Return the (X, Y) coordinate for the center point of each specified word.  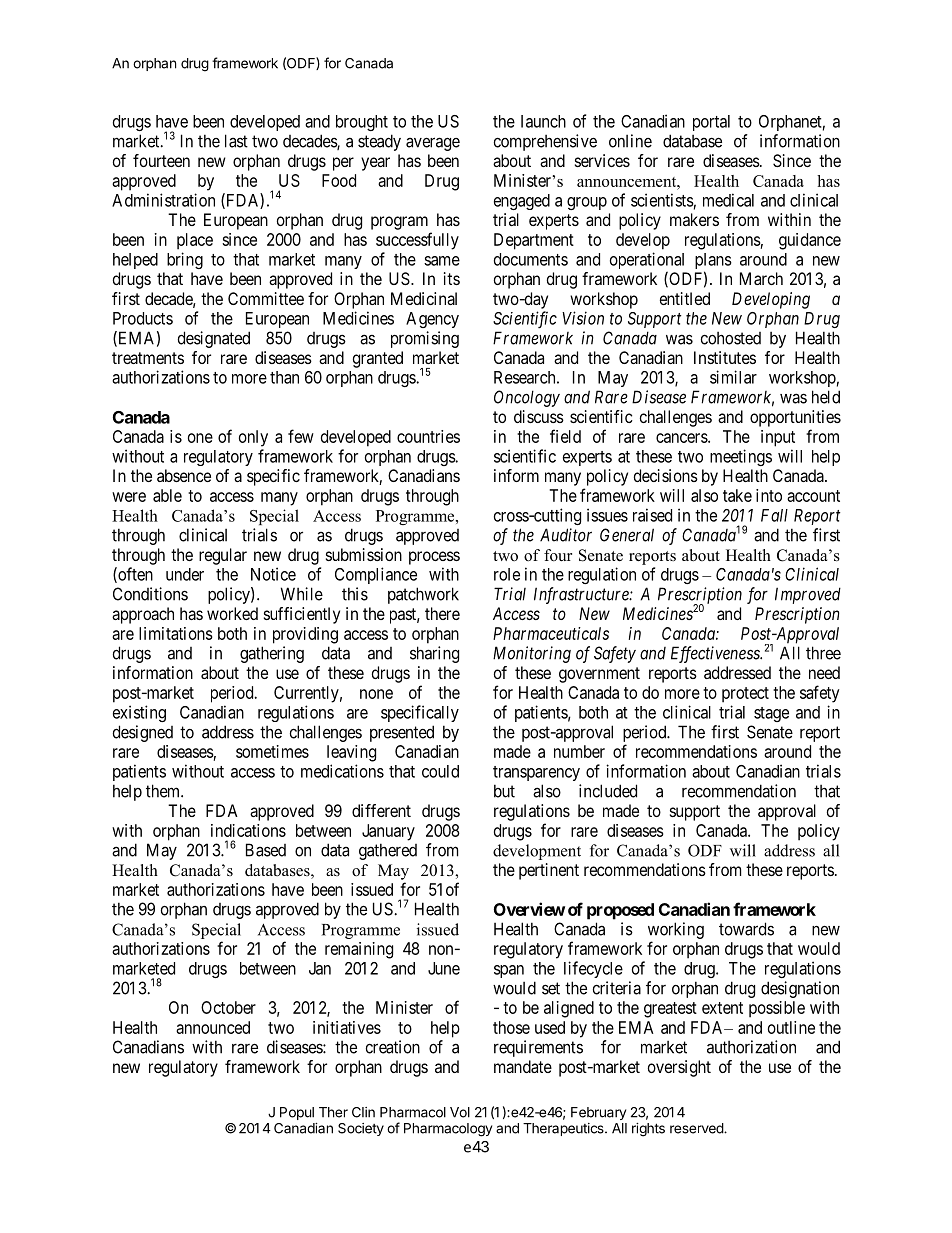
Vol (460, 1112)
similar (733, 377)
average (433, 144)
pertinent (549, 871)
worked (232, 613)
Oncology (527, 398)
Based (266, 850)
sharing (434, 654)
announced (213, 1027)
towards (746, 929)
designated (214, 339)
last (236, 141)
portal (711, 123)
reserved (697, 1128)
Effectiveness (716, 654)
